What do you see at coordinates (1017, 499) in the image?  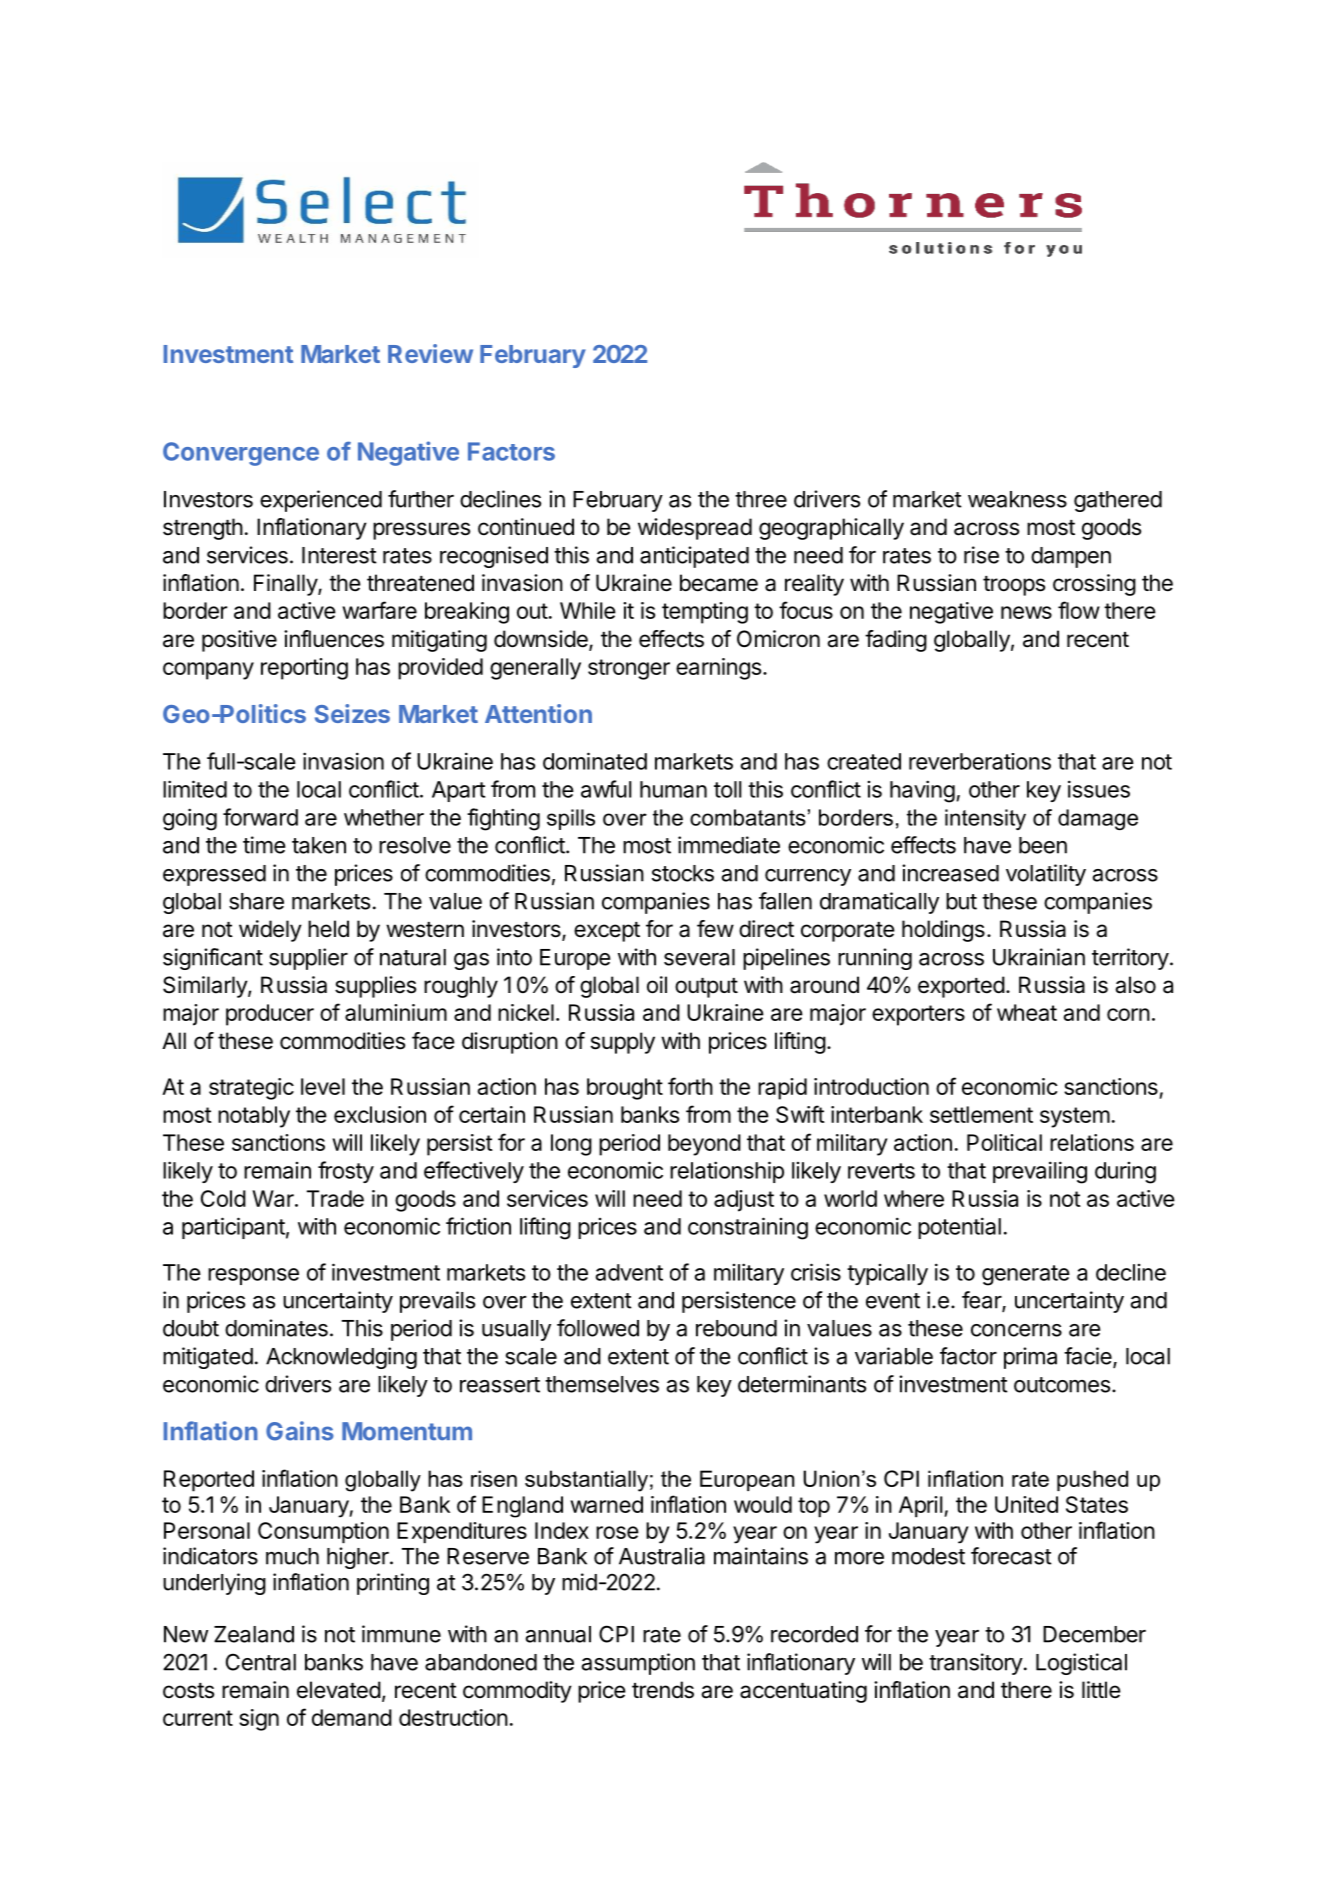 I see `weakness` at bounding box center [1017, 499].
